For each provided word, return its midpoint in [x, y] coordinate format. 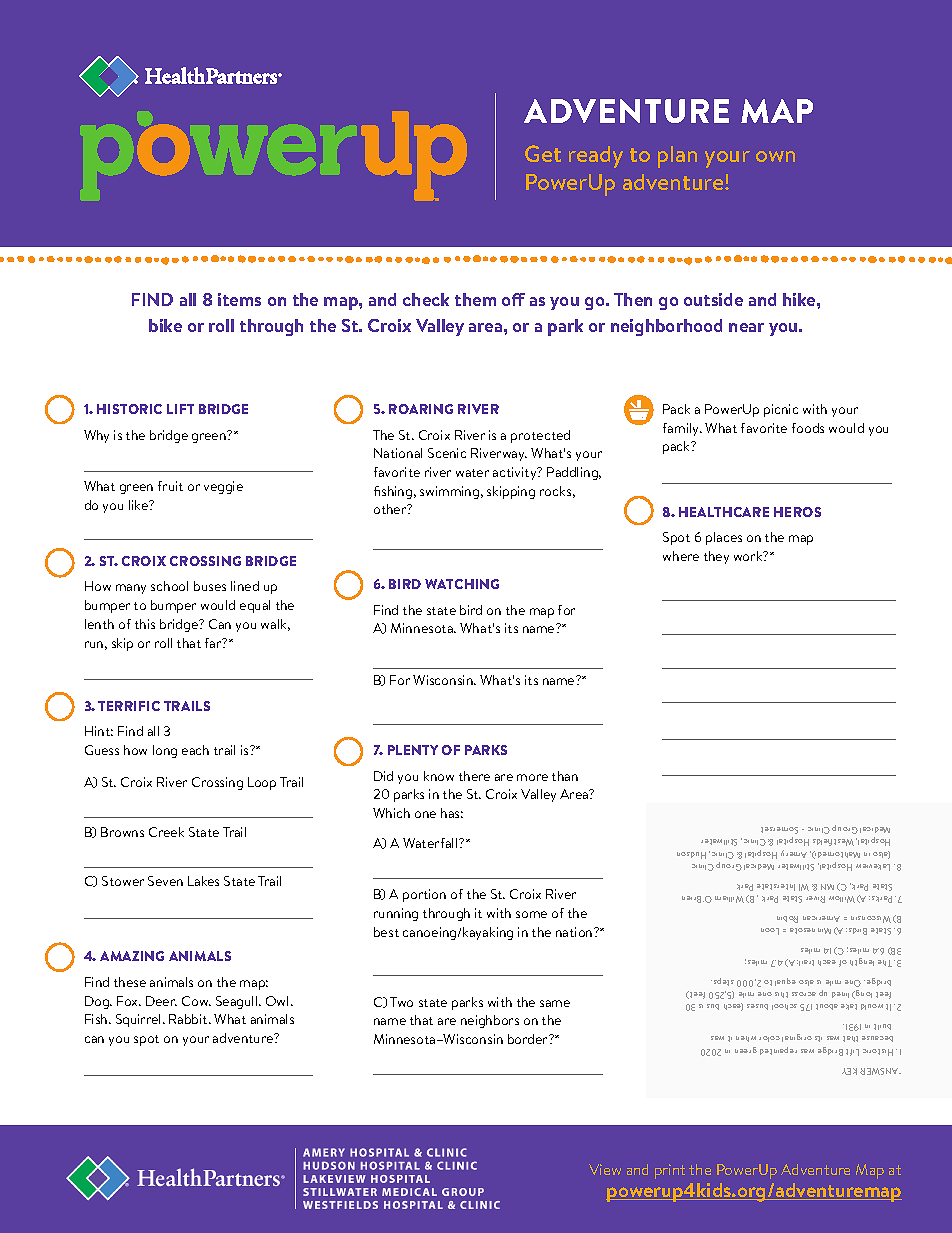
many [131, 589]
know [439, 776]
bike [165, 325]
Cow [196, 1001]
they [716, 557]
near [746, 327]
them [475, 299]
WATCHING [462, 584]
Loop [262, 783]
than [565, 776]
